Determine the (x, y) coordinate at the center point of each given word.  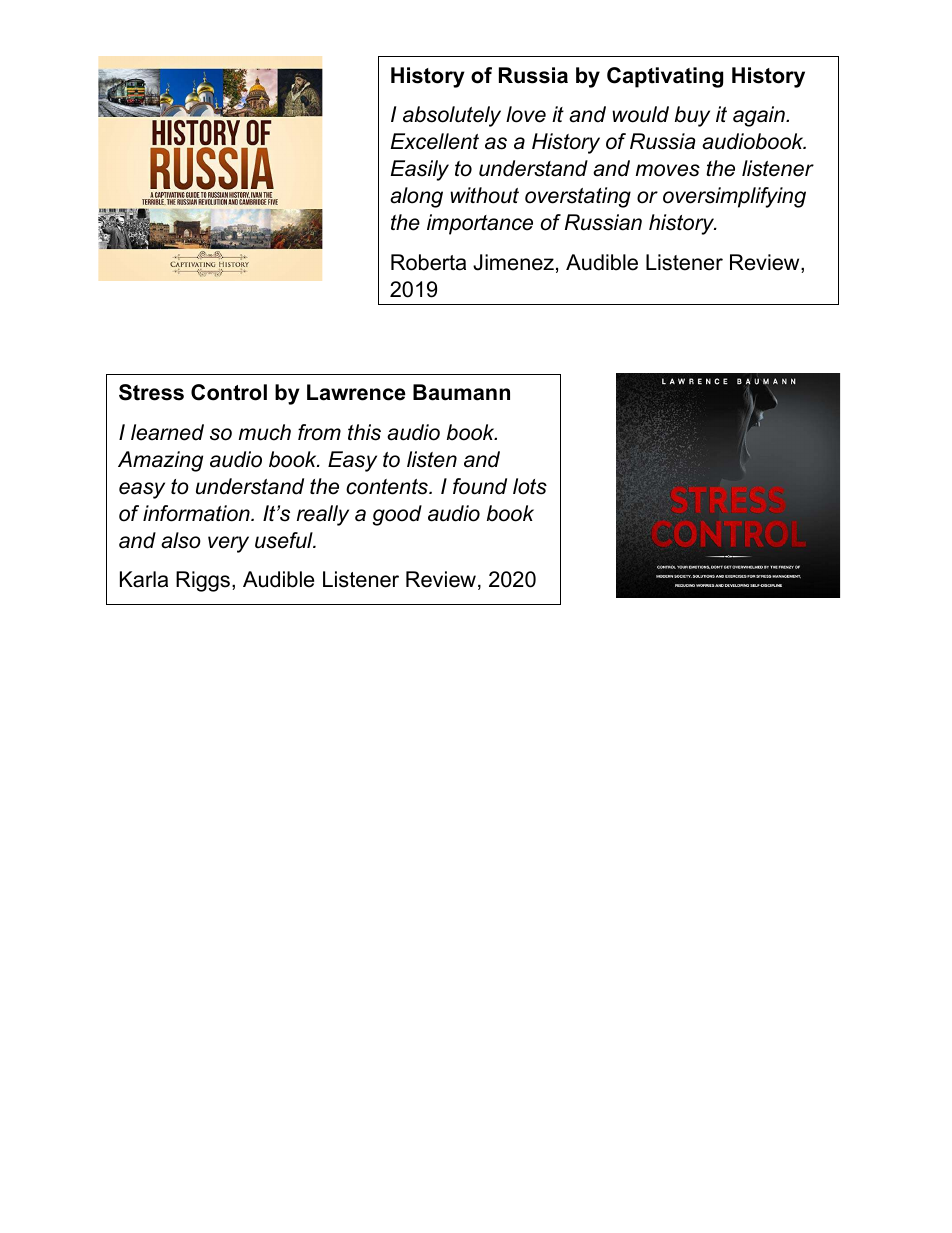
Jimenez (513, 262)
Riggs (204, 581)
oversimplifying (734, 197)
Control (229, 392)
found (480, 486)
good (397, 515)
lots (530, 486)
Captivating (665, 77)
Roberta (428, 262)
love (526, 114)
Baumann (461, 392)
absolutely (452, 116)
